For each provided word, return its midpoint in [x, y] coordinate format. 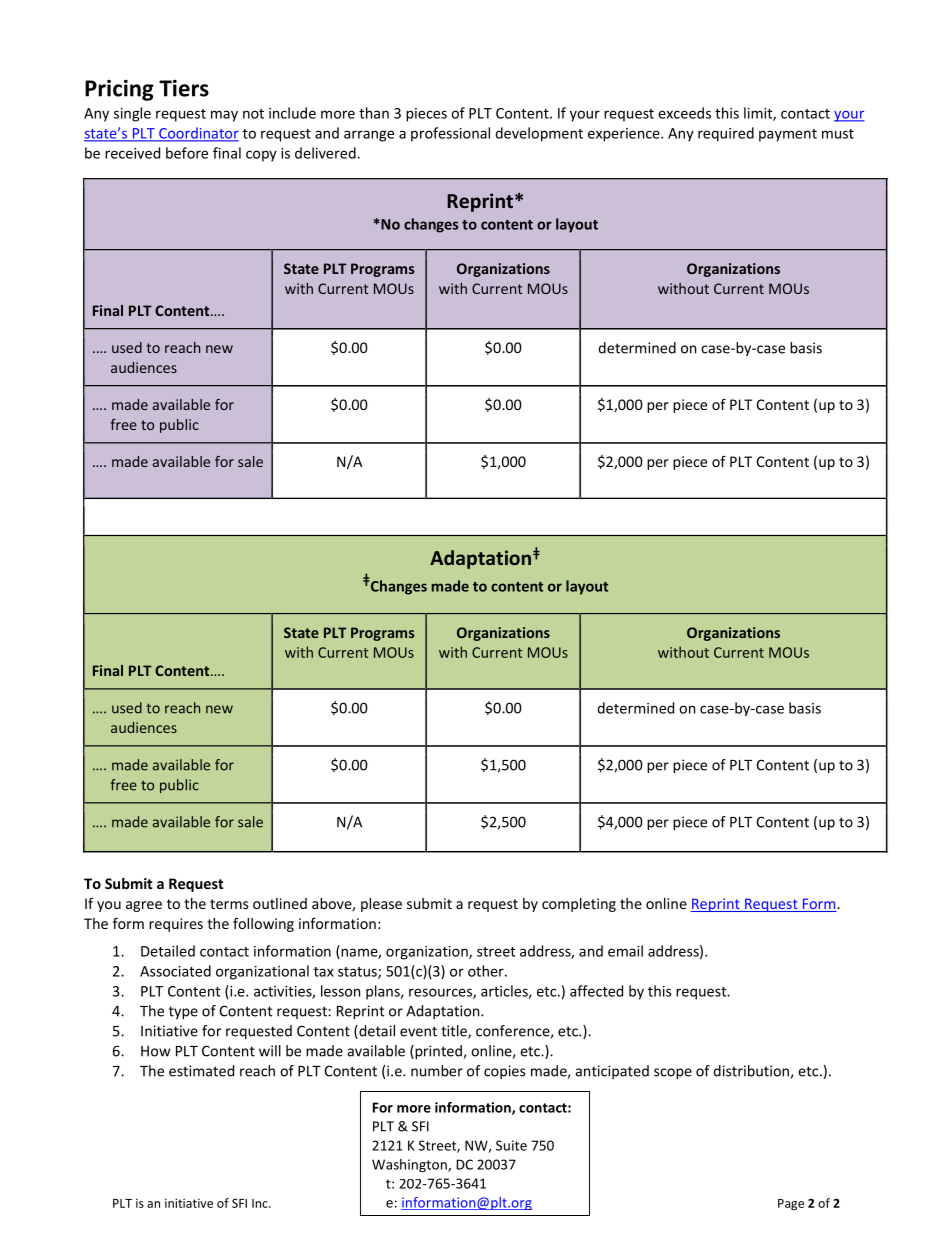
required [726, 134]
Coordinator [198, 134]
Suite [511, 1145]
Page [791, 1205]
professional [450, 134]
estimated [201, 1071]
